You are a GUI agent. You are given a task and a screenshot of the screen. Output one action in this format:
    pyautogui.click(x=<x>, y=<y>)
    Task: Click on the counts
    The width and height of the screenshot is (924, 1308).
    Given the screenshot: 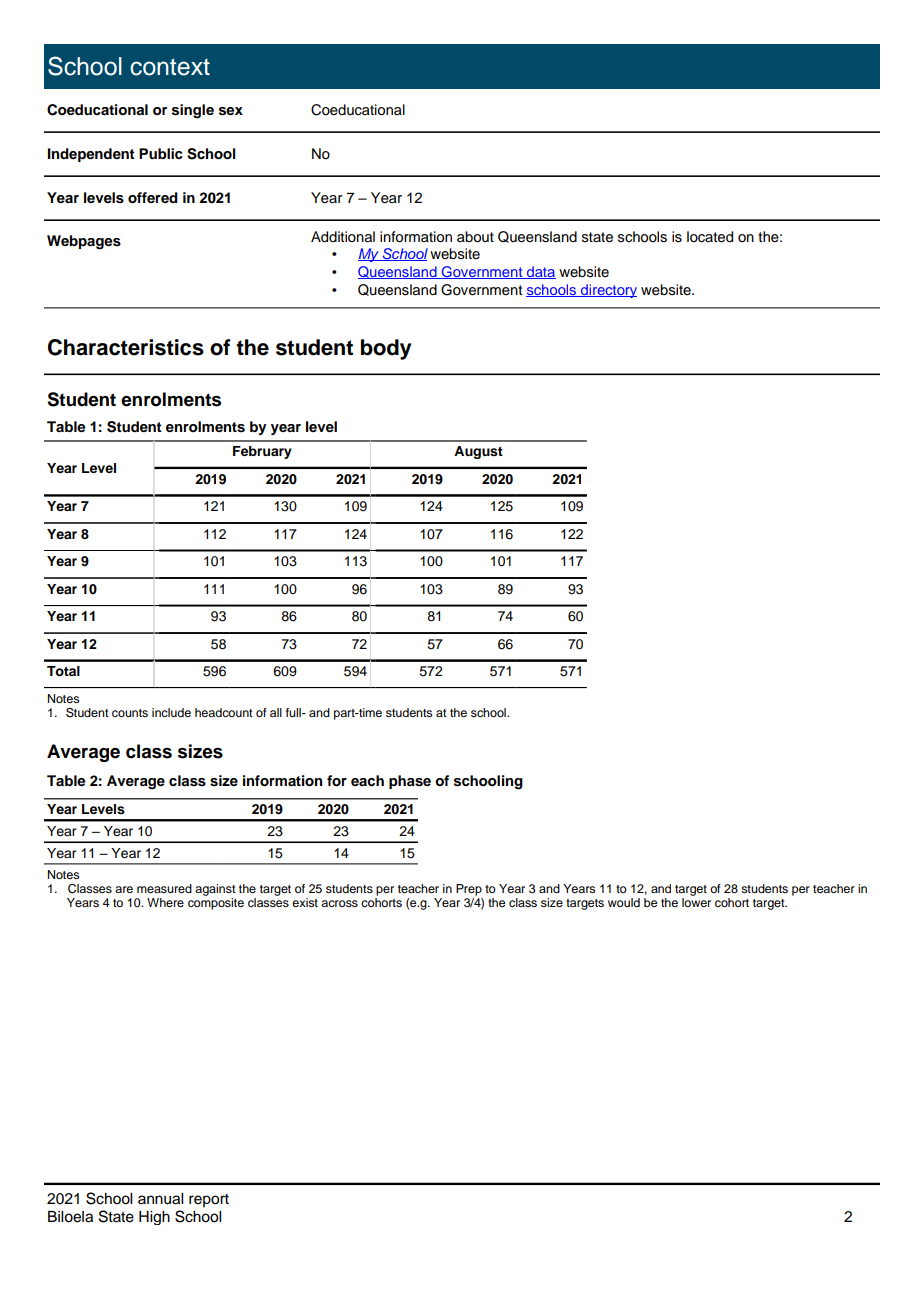 What is the action you would take?
    pyautogui.click(x=130, y=713)
